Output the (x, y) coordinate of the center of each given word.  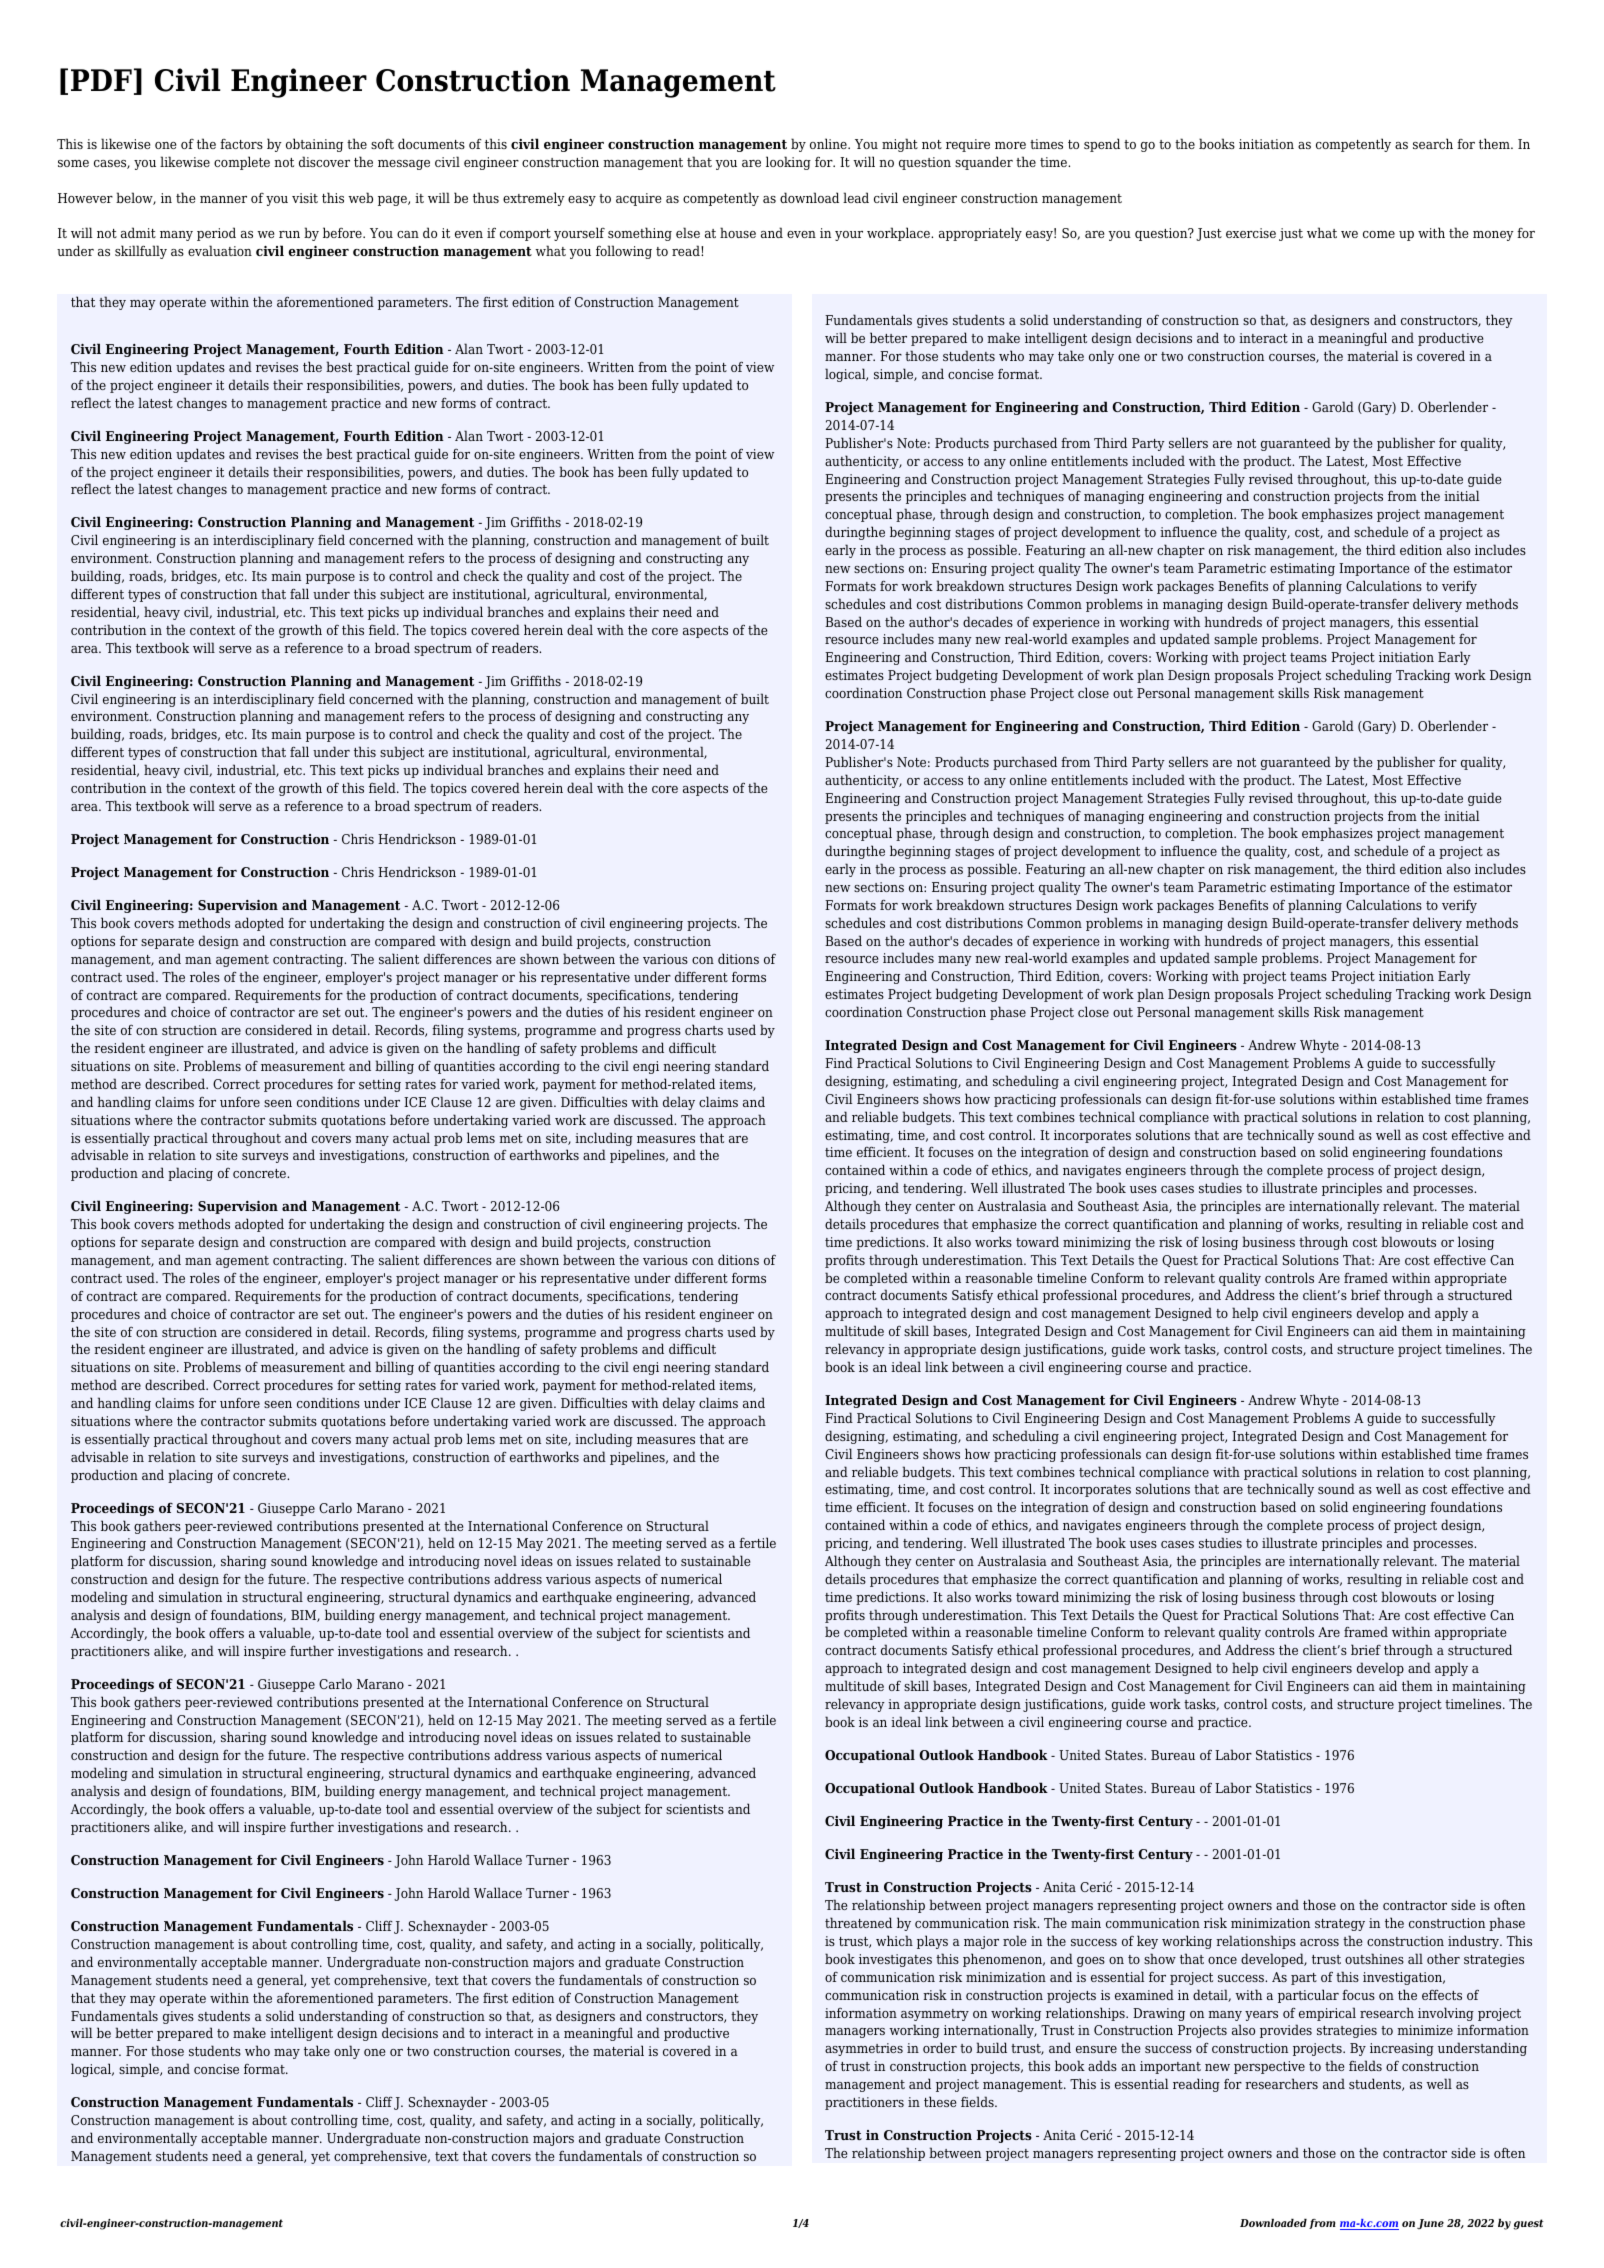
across (1319, 1942)
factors (241, 144)
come (1379, 234)
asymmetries (864, 2049)
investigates (895, 1960)
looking (788, 163)
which (894, 1940)
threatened (858, 1922)
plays (932, 1942)
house (738, 232)
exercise (1251, 233)
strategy (1340, 1925)
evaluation (220, 250)
